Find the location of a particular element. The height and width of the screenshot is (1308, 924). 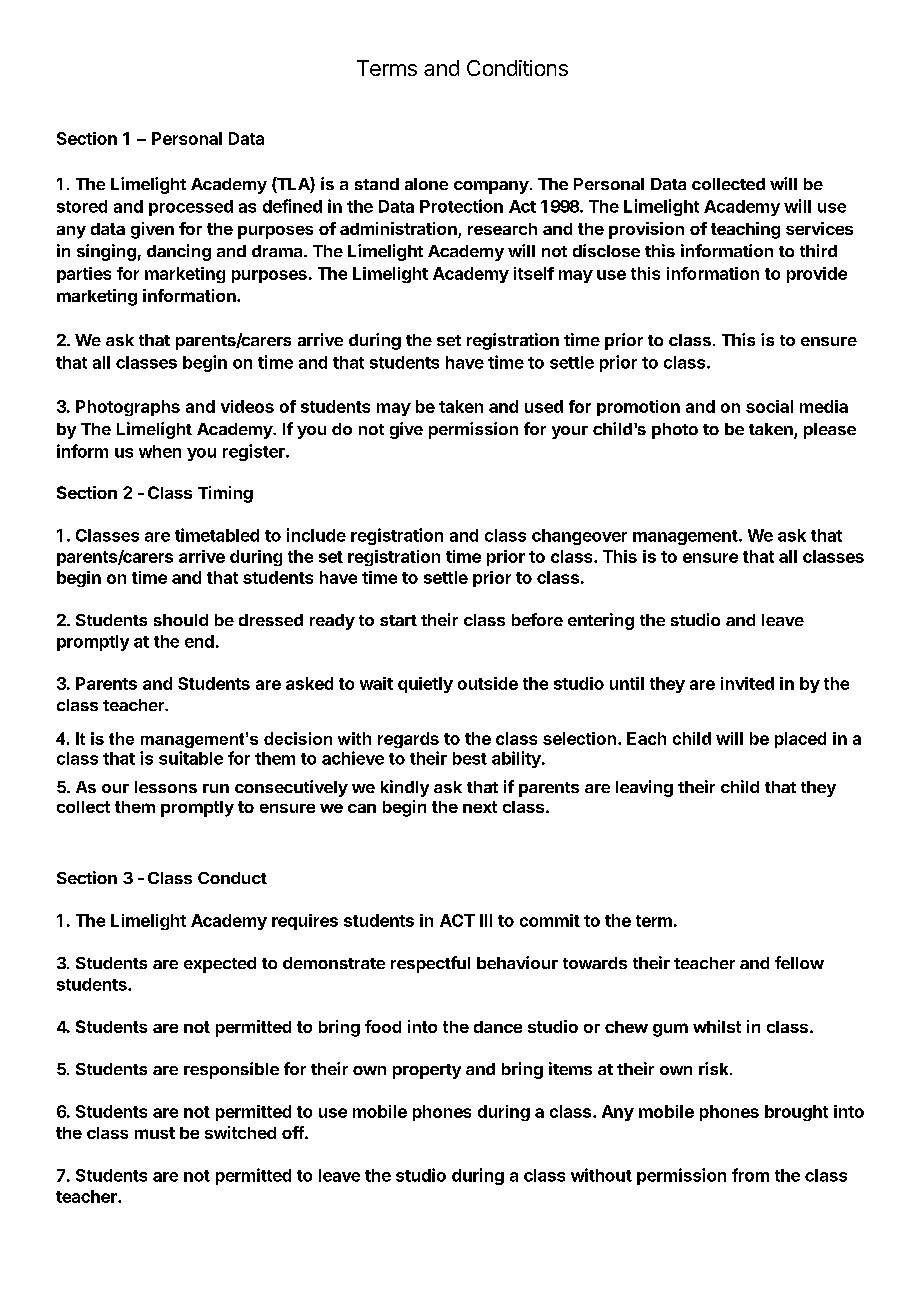

from is located at coordinates (750, 1175).
